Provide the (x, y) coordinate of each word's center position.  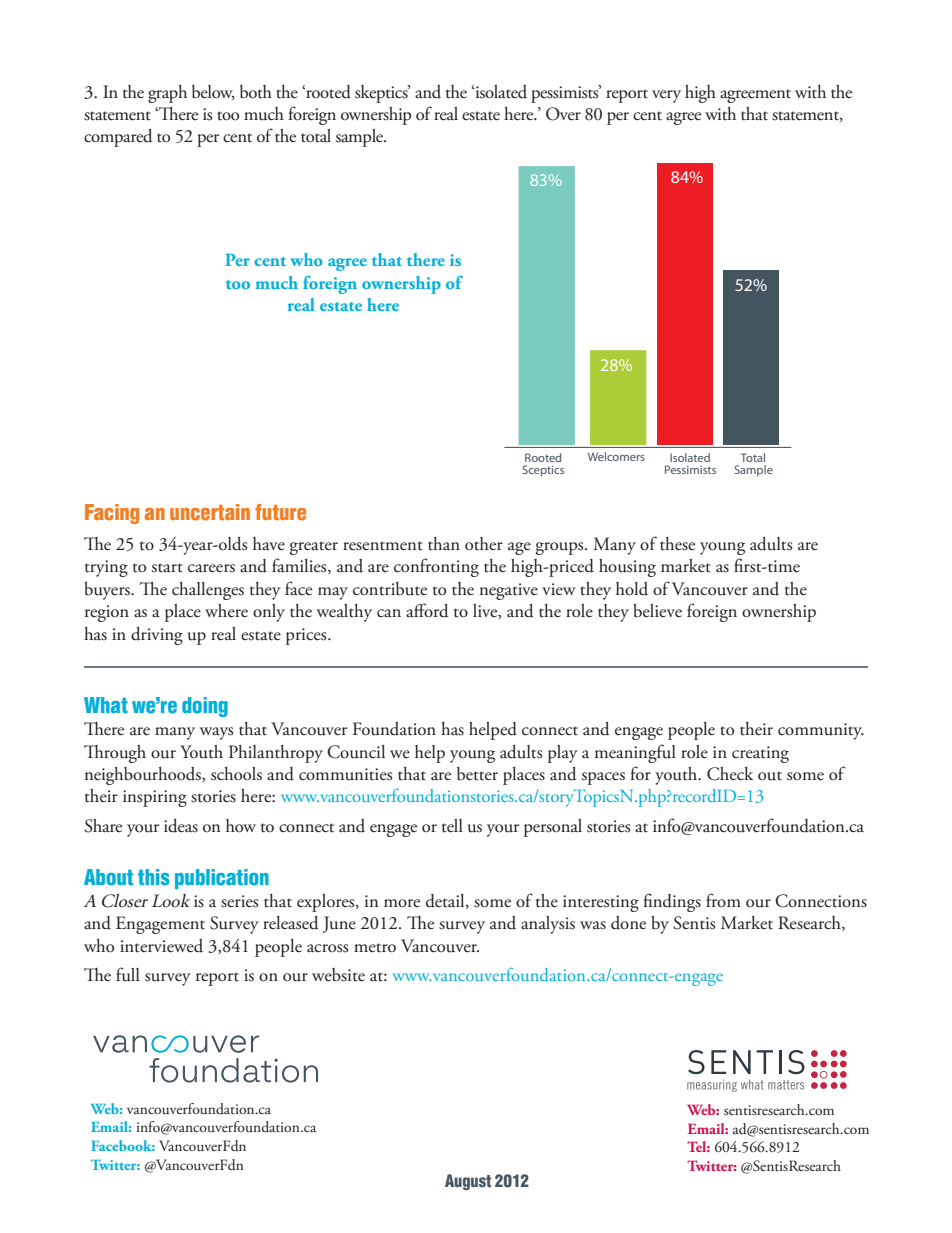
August (468, 1182)
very (666, 96)
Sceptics (543, 471)
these (677, 544)
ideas (181, 826)
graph (167, 94)
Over (563, 114)
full (128, 974)
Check (730, 774)
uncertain (210, 512)
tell (452, 826)
